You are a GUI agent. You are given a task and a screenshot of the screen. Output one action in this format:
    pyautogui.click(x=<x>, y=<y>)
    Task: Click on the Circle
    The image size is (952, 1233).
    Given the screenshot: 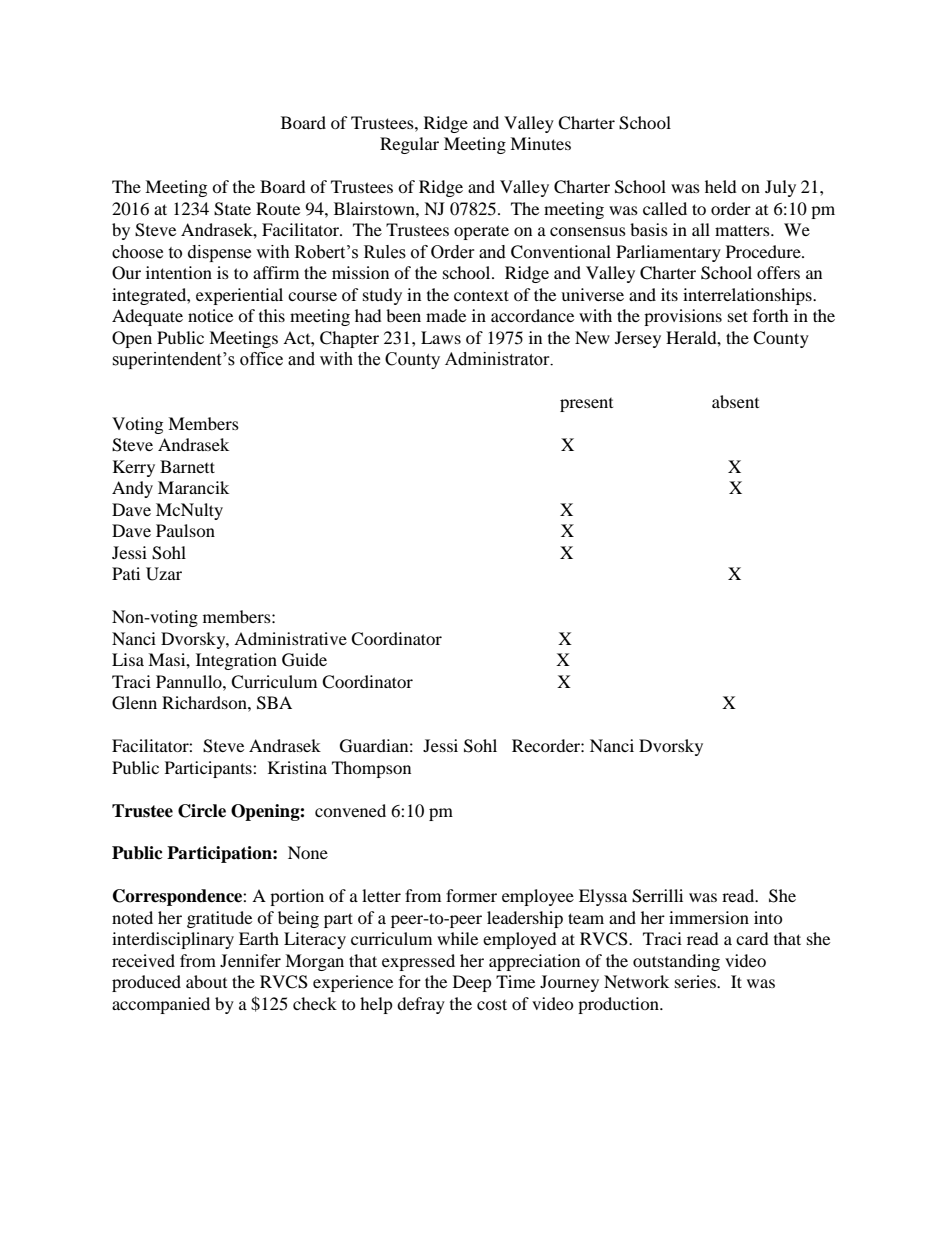 What is the action you would take?
    pyautogui.click(x=202, y=811)
